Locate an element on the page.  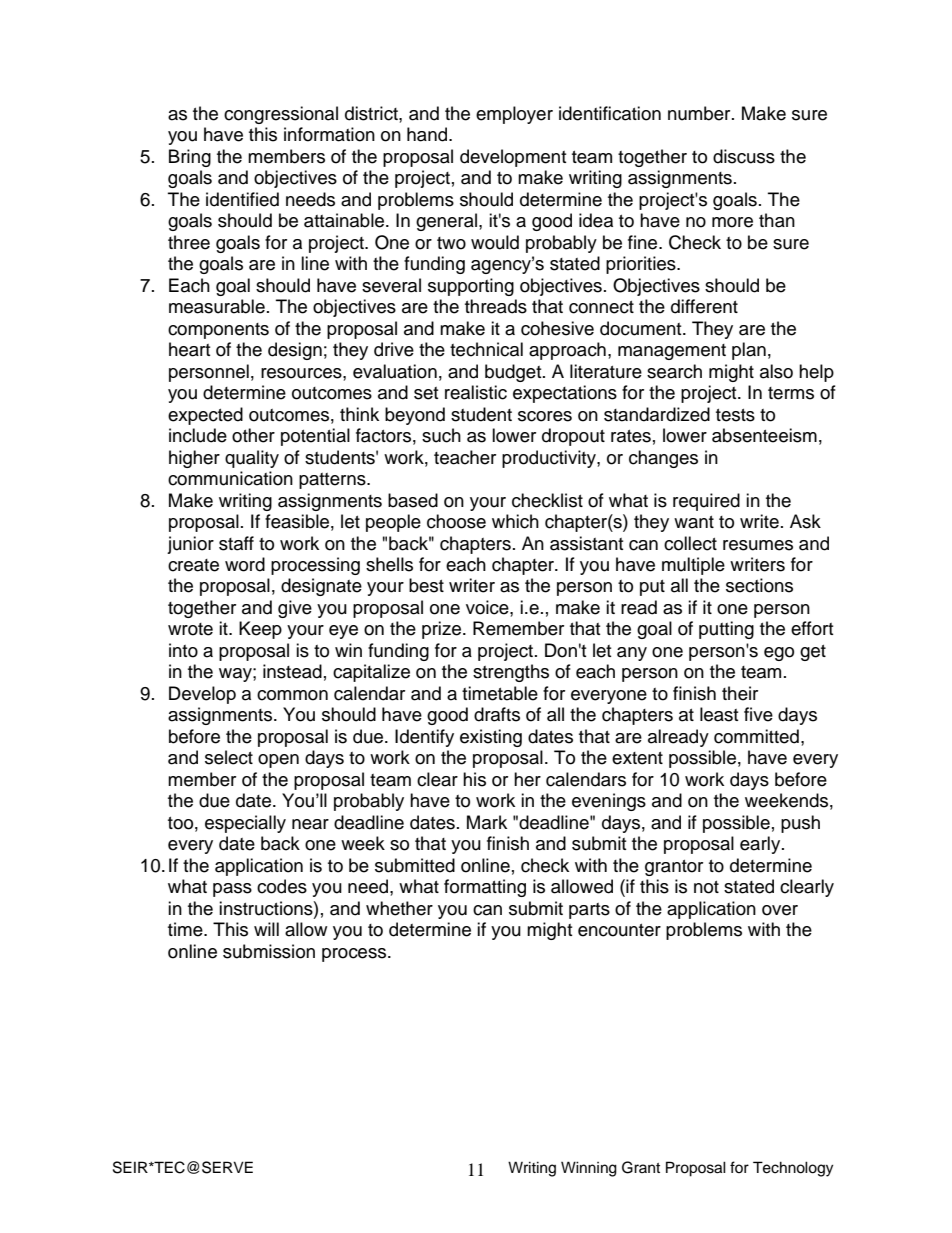
congressional is located at coordinates (281, 115).
